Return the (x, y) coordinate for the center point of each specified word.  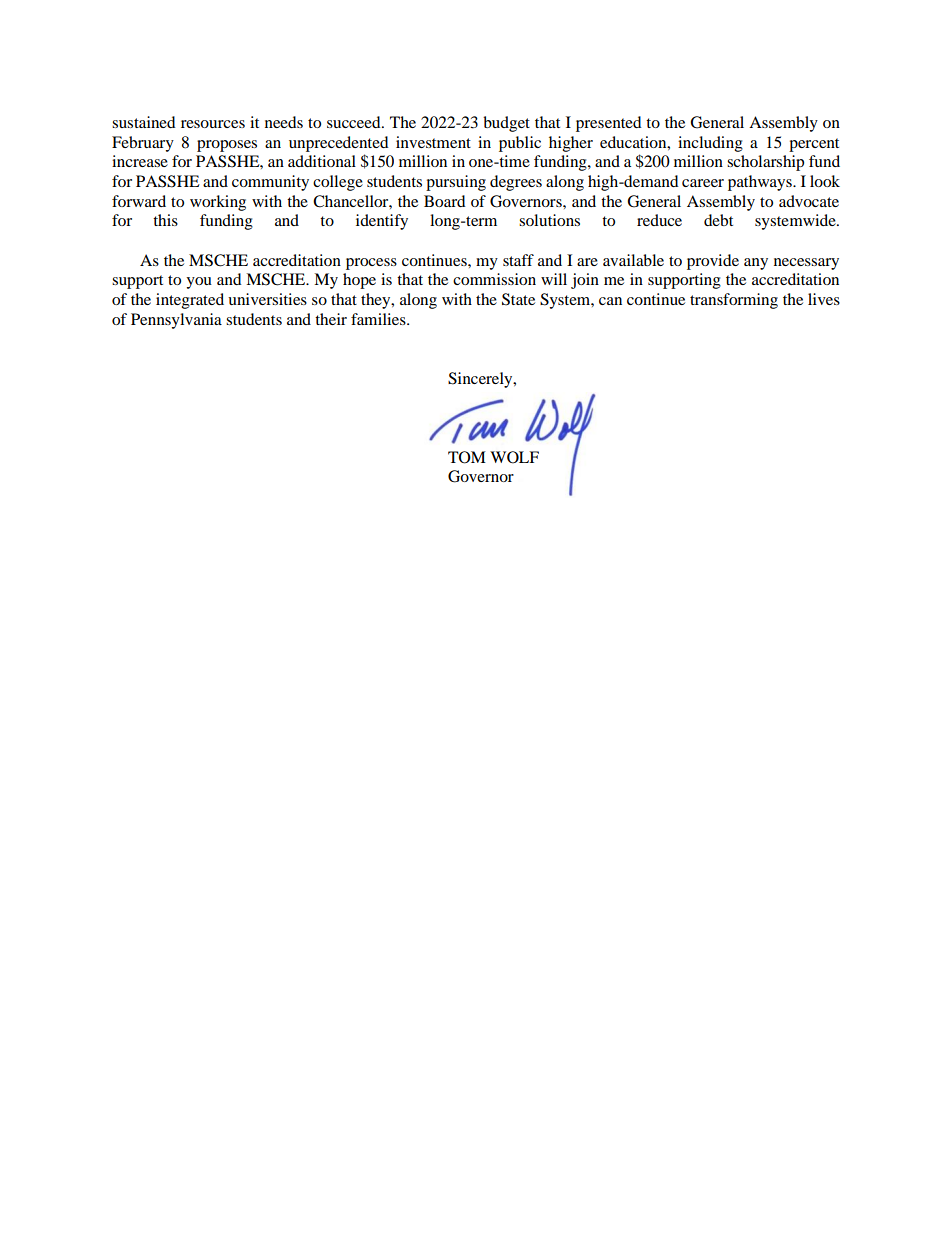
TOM (467, 457)
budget (506, 124)
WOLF (514, 457)
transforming (734, 301)
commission (494, 279)
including (710, 144)
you (199, 283)
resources (213, 124)
